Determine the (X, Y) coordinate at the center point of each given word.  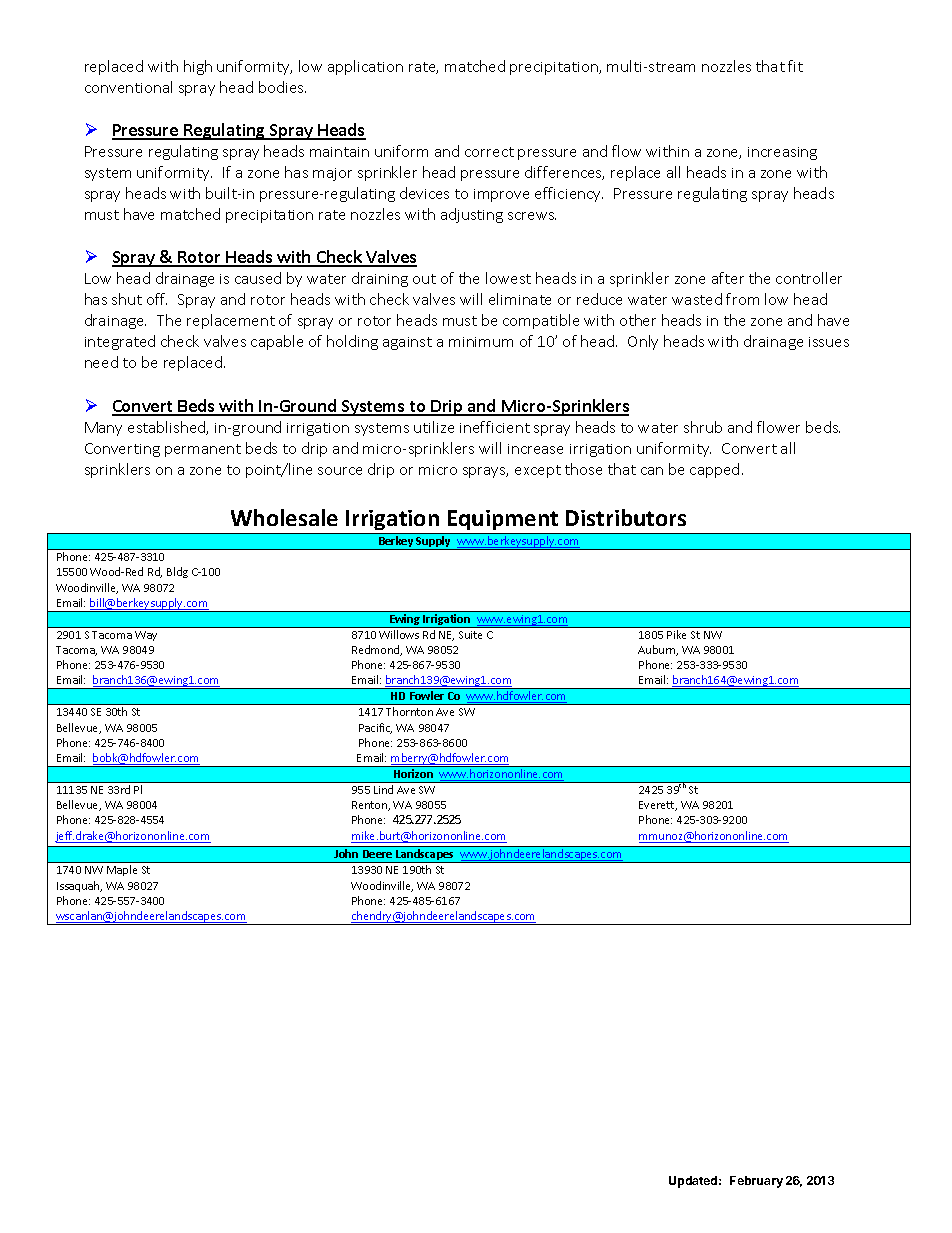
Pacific (375, 728)
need (101, 362)
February (756, 1182)
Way (146, 636)
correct (489, 152)
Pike (676, 634)
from (742, 299)
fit (795, 66)
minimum (481, 342)
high (198, 67)
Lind (383, 789)
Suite (470, 635)
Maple (122, 870)
